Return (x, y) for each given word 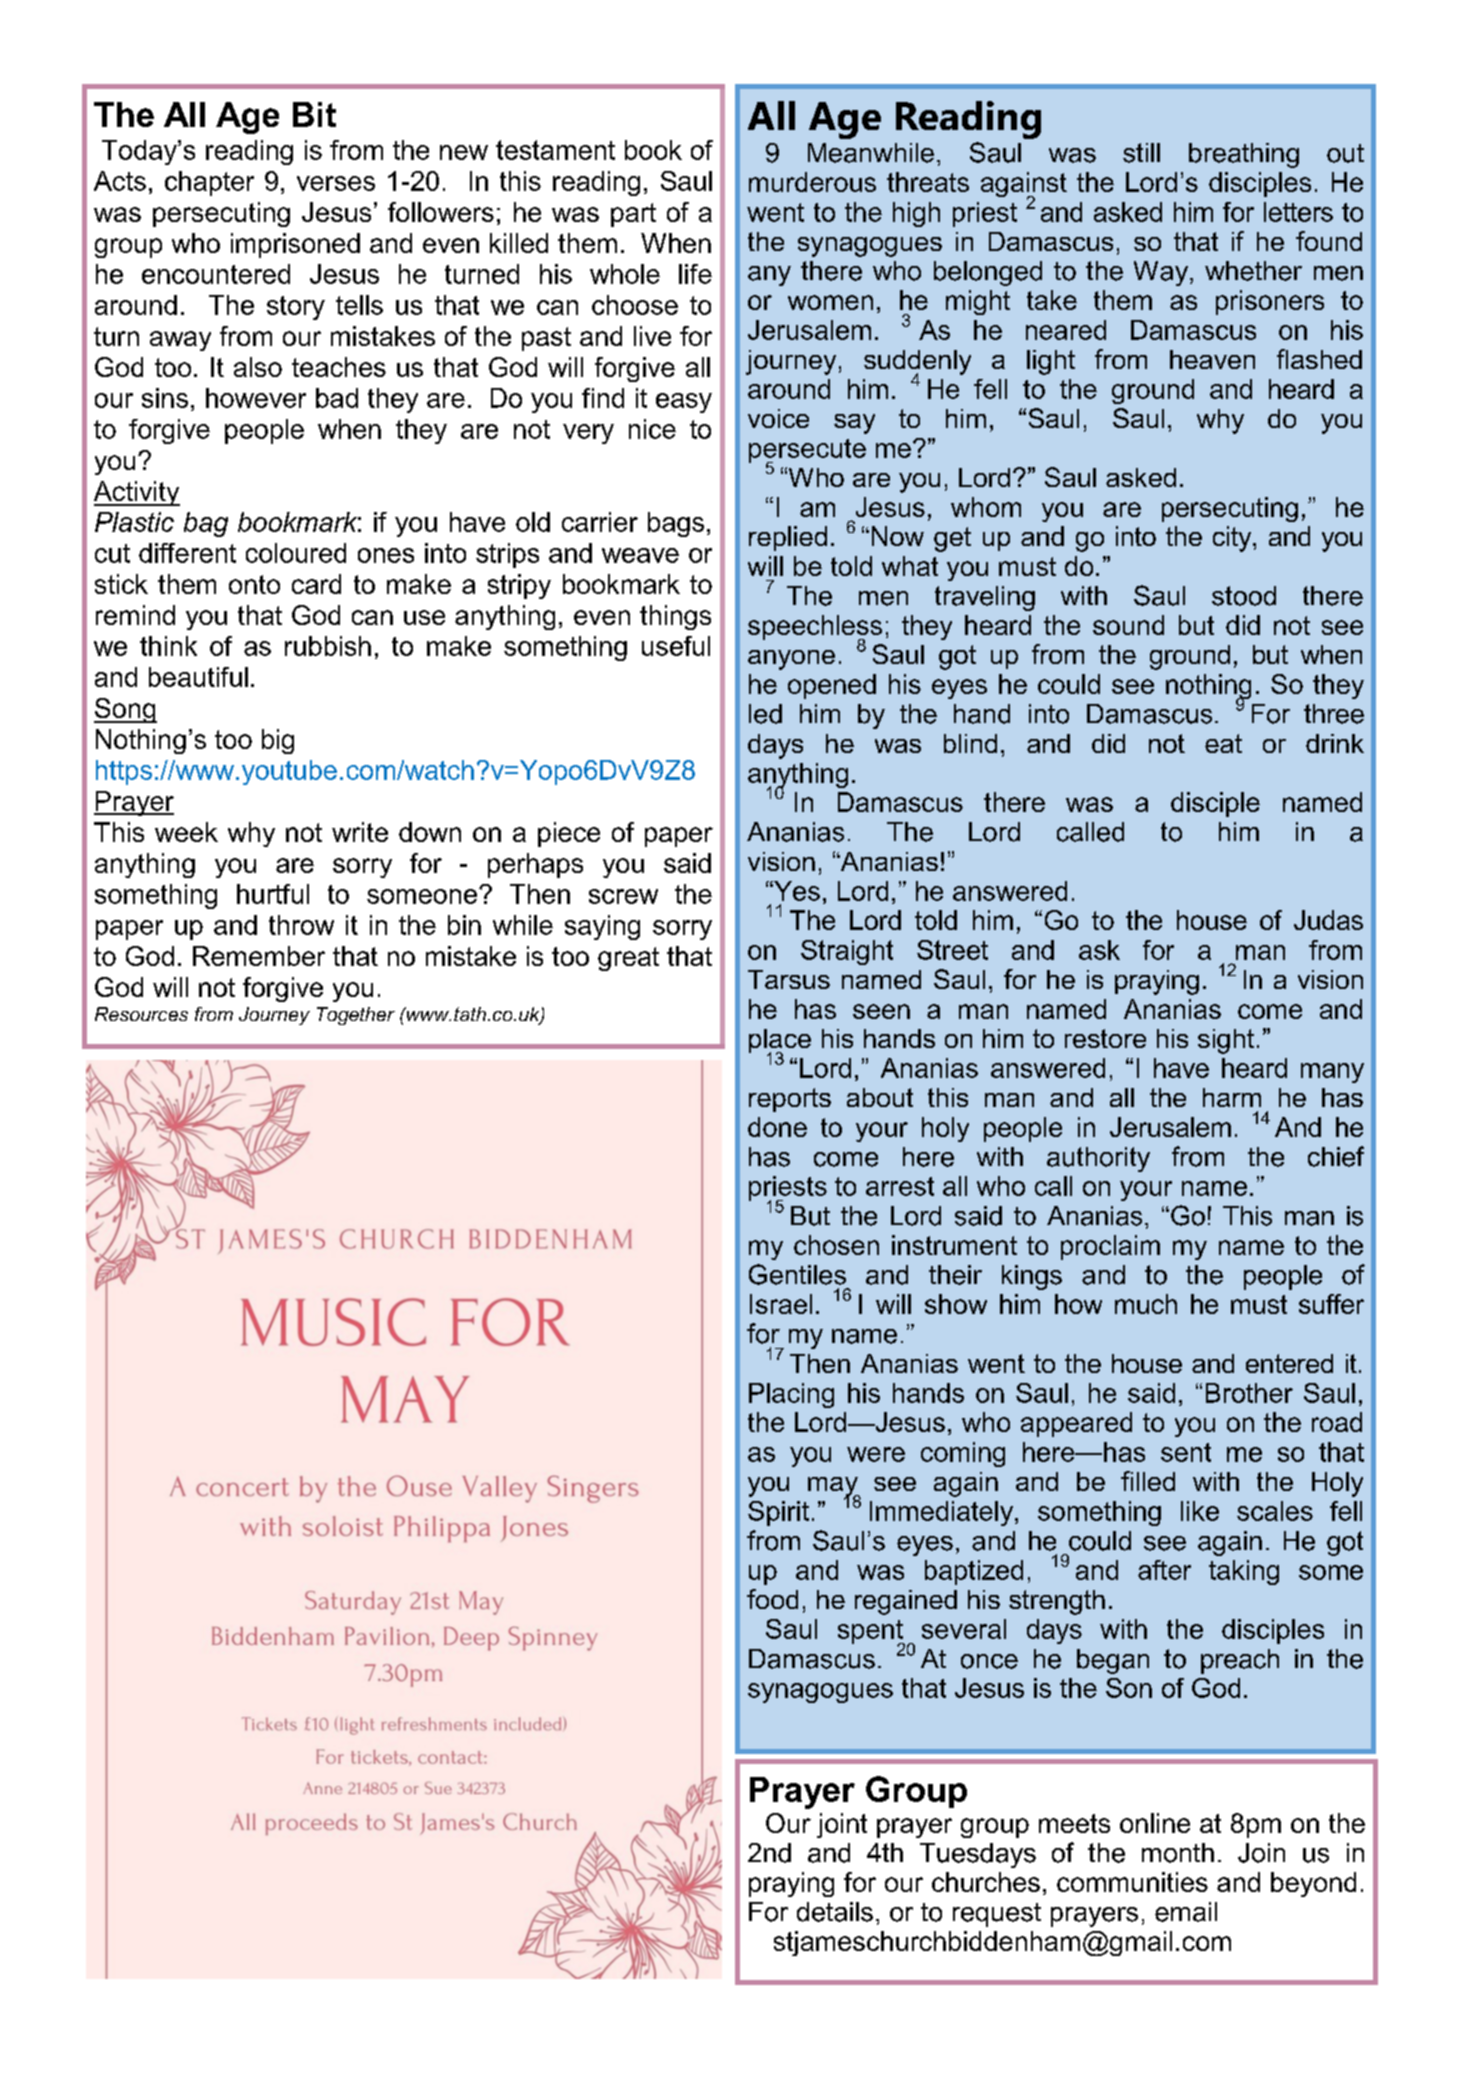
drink (1335, 743)
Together (356, 1016)
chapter (209, 183)
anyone (791, 660)
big (278, 741)
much (1146, 1304)
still (1141, 153)
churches (986, 1882)
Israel (781, 1304)
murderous (812, 182)
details (835, 1912)
